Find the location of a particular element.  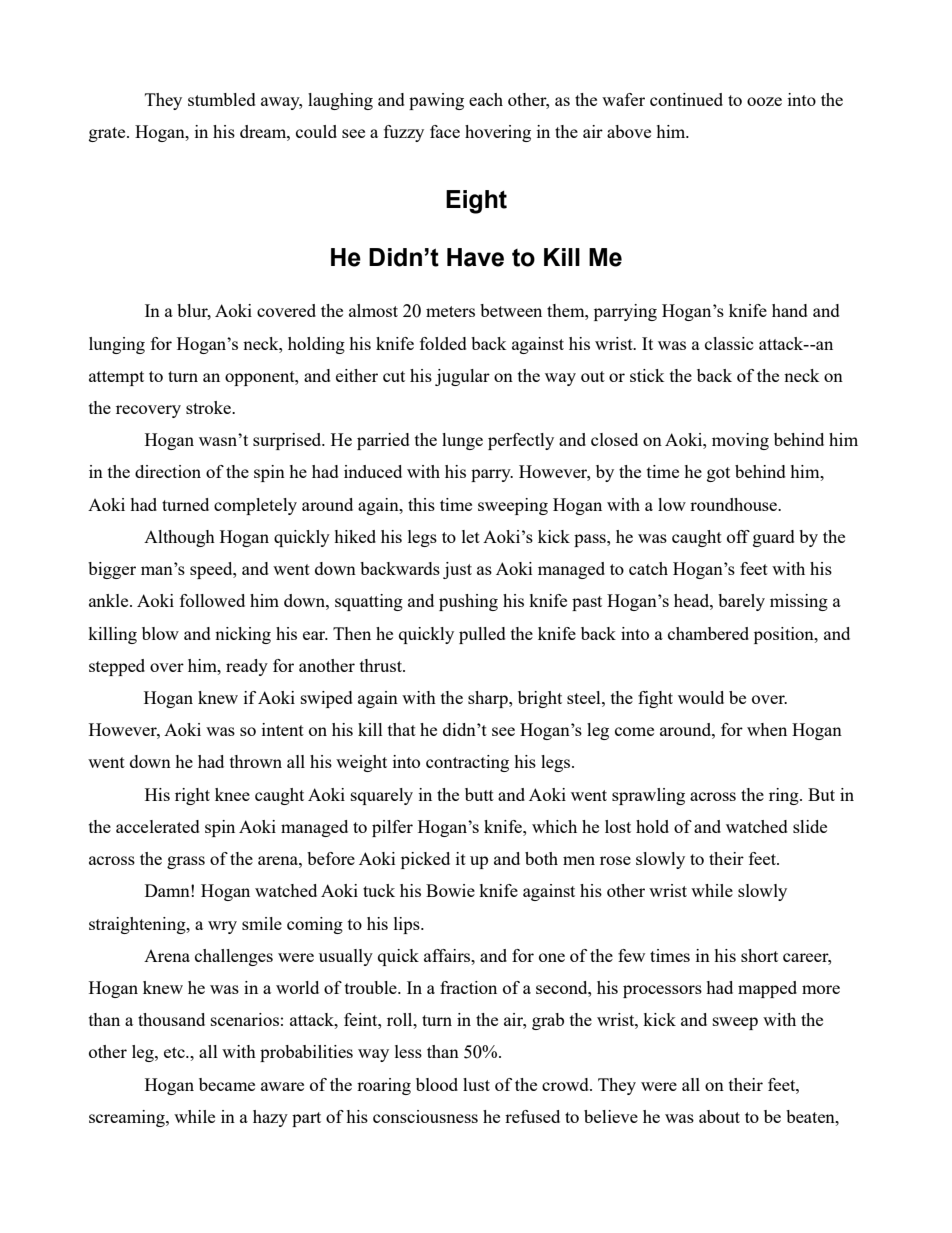

jugular is located at coordinates (462, 377).
